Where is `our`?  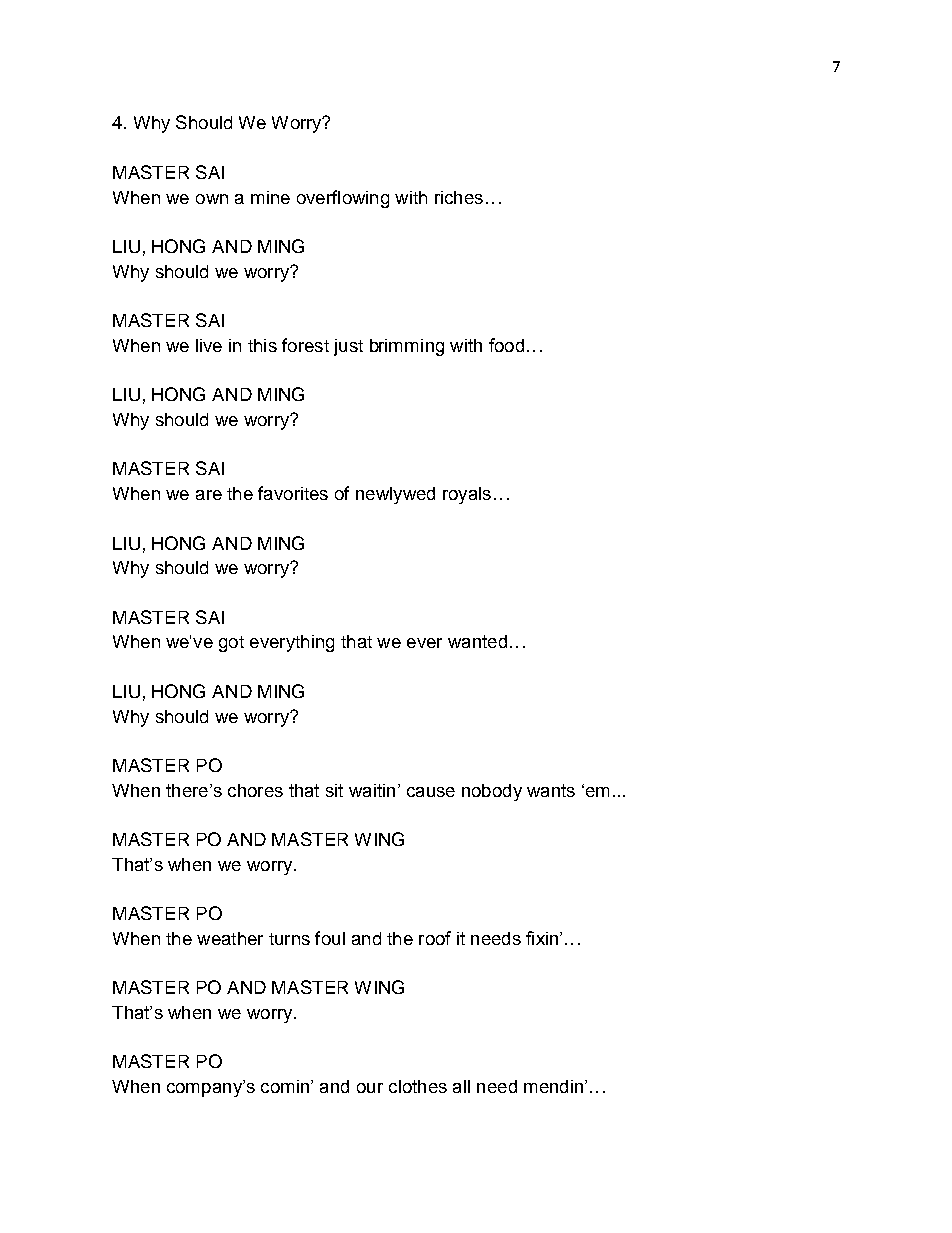
our is located at coordinates (370, 1088).
